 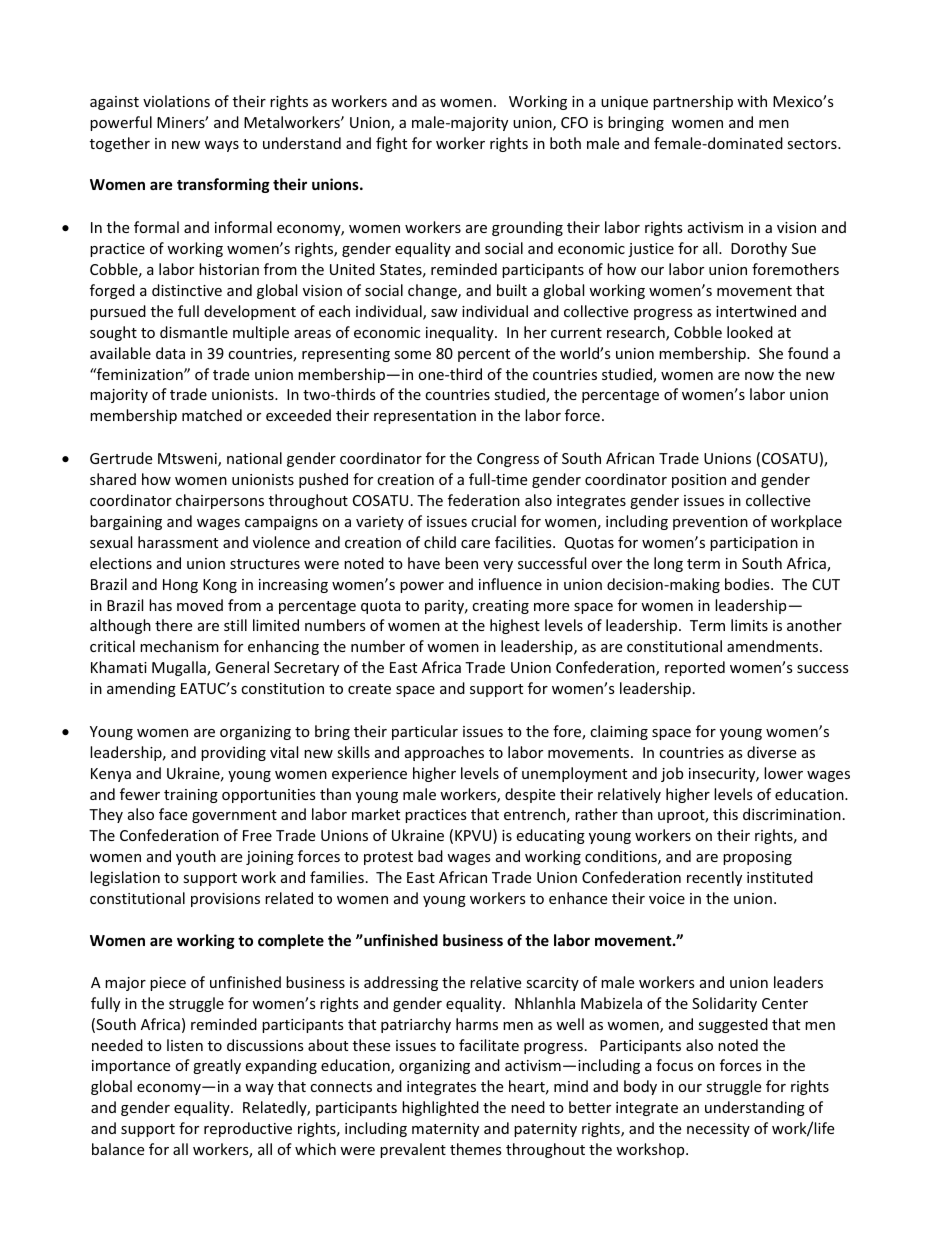 I want to click on necessity, so click(x=718, y=1130).
